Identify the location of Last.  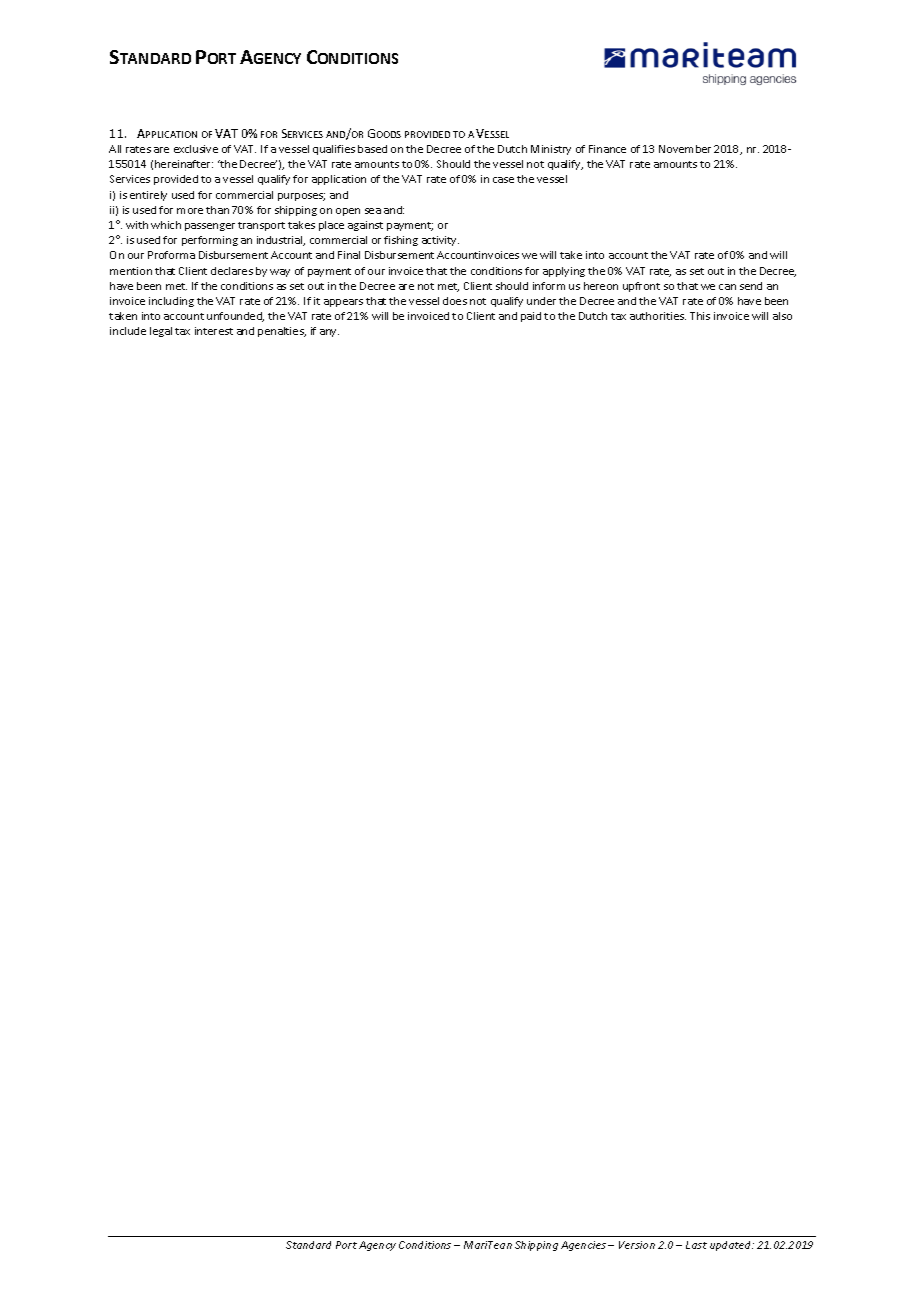
(696, 1245).
